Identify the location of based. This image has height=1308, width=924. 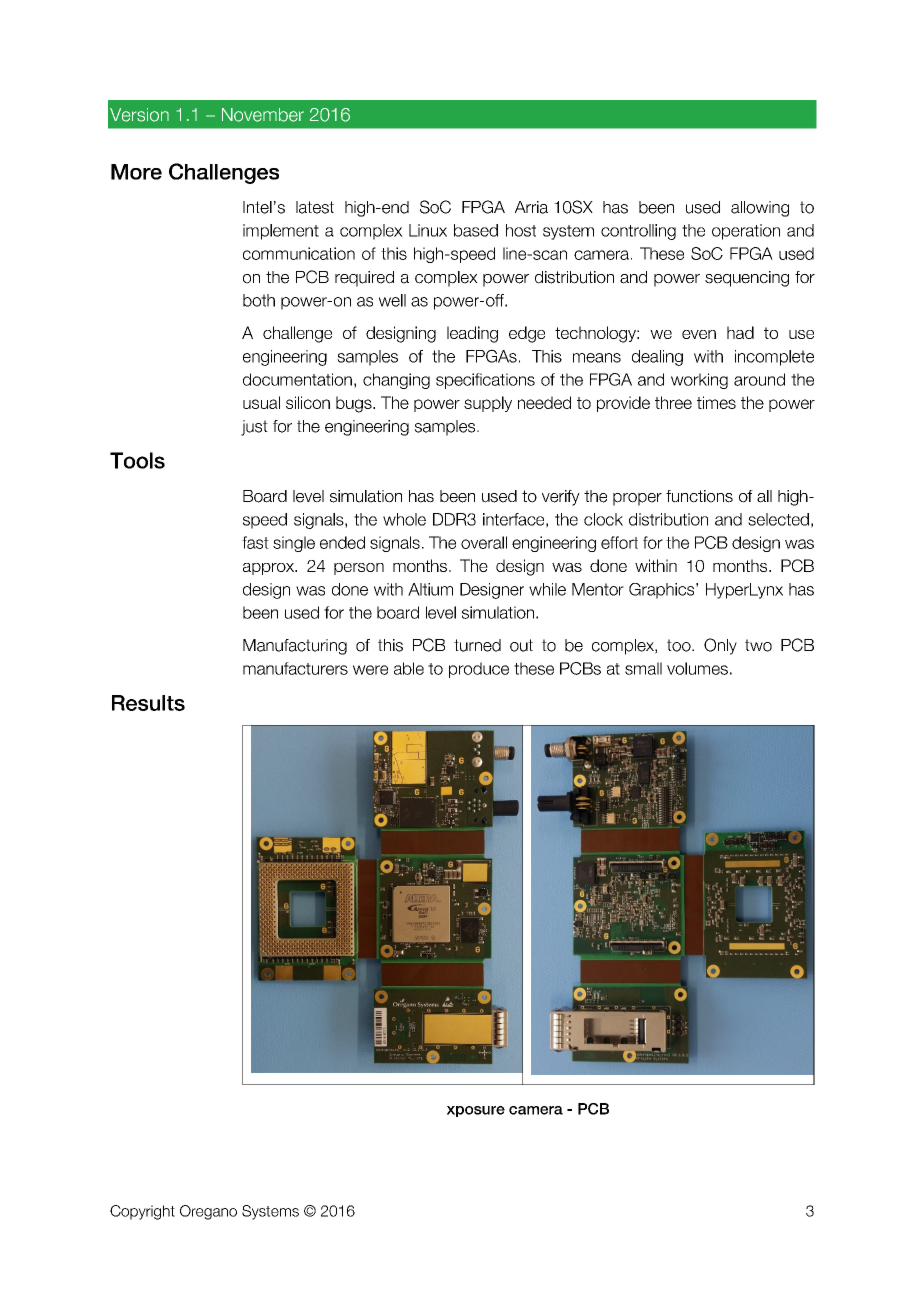
(476, 230).
